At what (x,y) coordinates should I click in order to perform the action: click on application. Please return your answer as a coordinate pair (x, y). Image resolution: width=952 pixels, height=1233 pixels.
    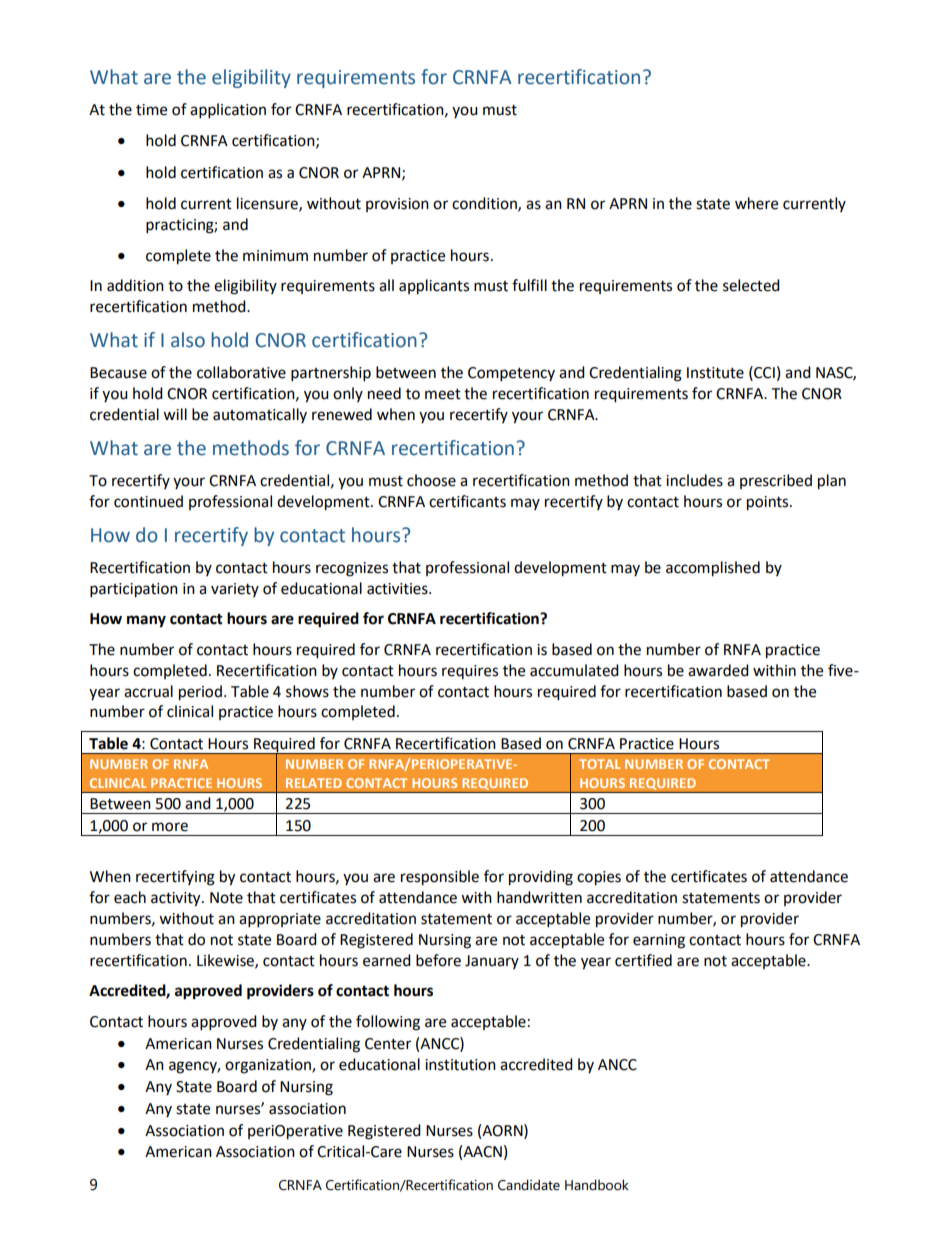
    Looking at the image, I should click on (228, 111).
